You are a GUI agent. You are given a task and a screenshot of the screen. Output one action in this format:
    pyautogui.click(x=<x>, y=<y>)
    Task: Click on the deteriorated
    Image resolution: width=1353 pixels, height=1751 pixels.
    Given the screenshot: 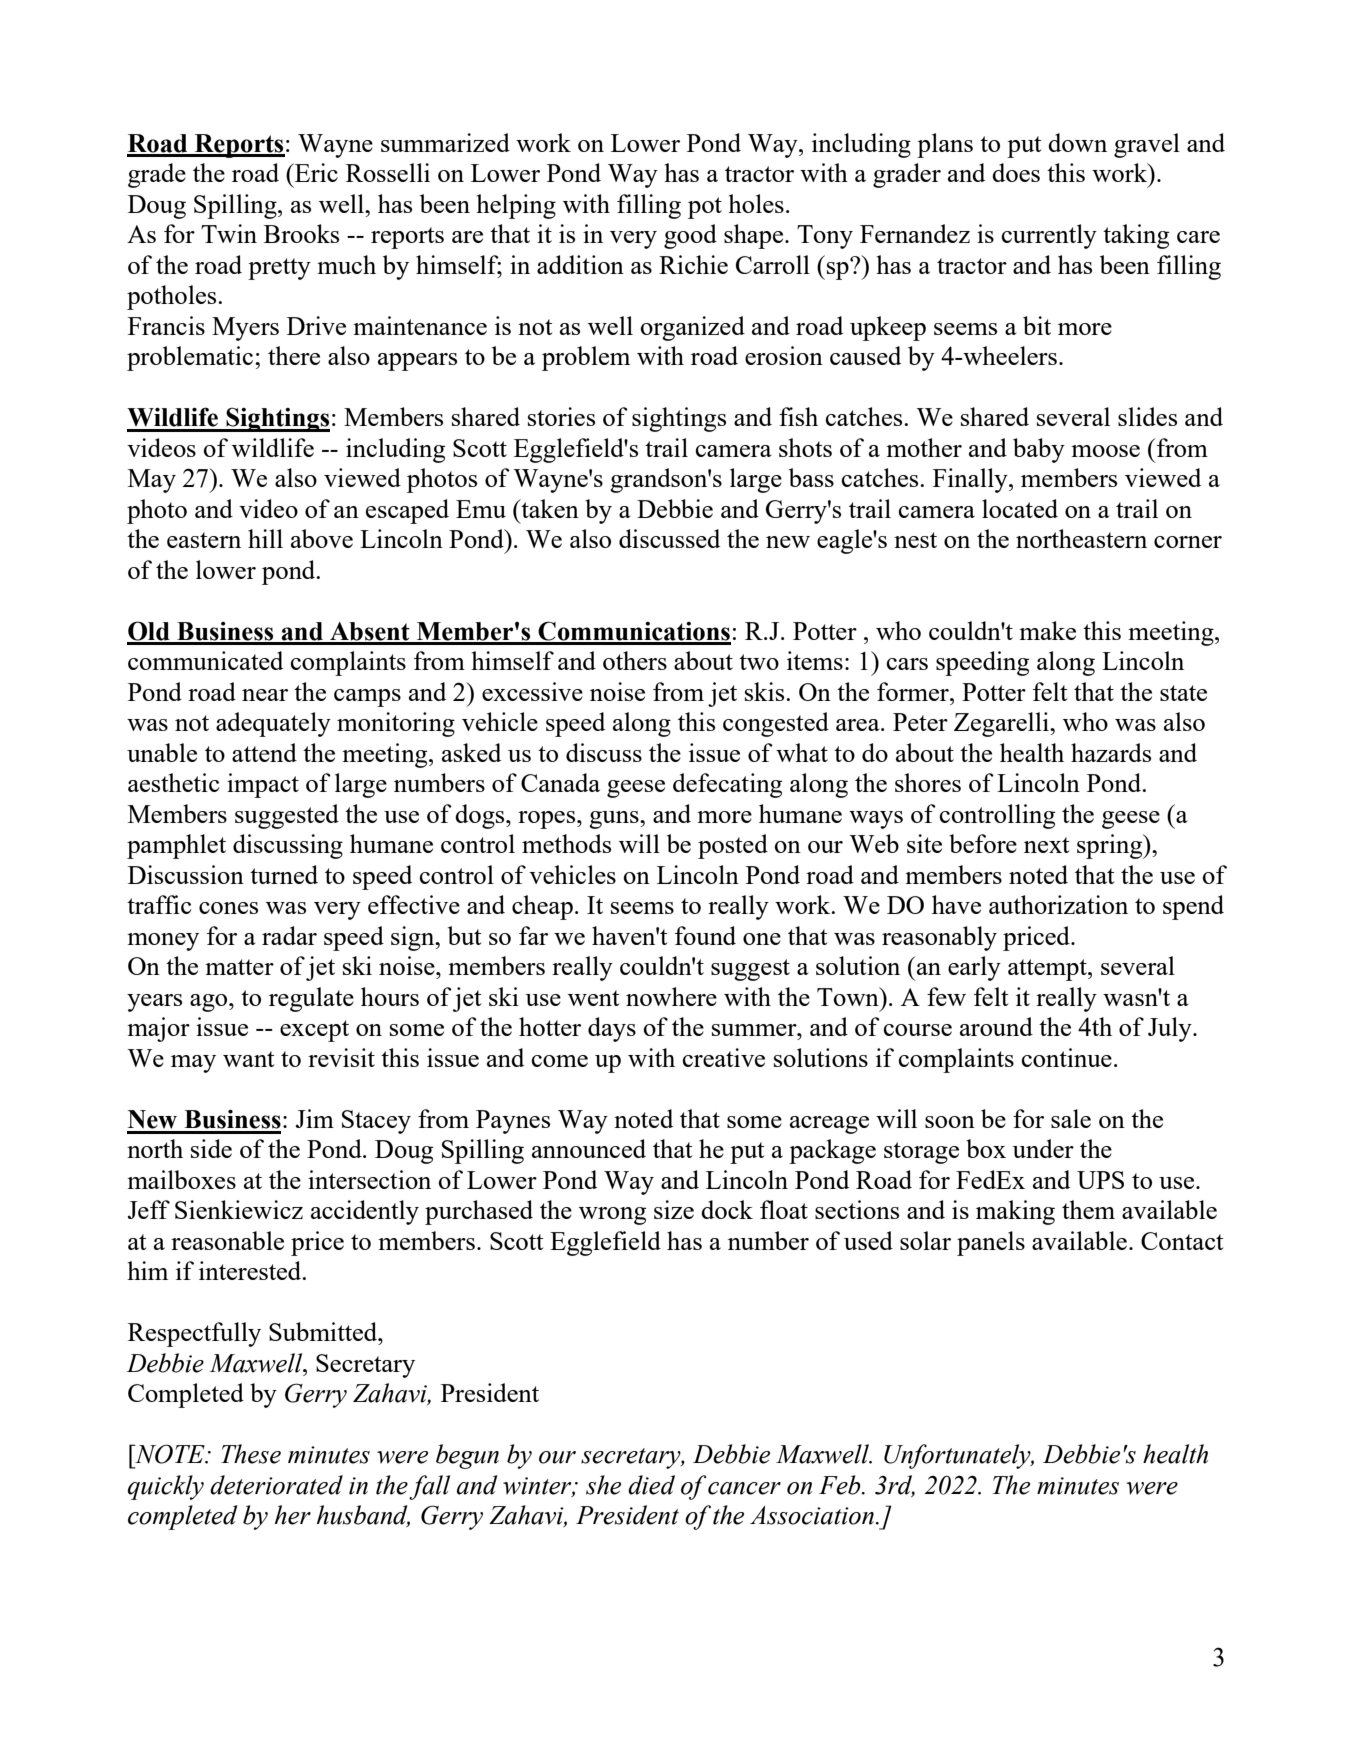 What is the action you would take?
    pyautogui.click(x=276, y=1485)
